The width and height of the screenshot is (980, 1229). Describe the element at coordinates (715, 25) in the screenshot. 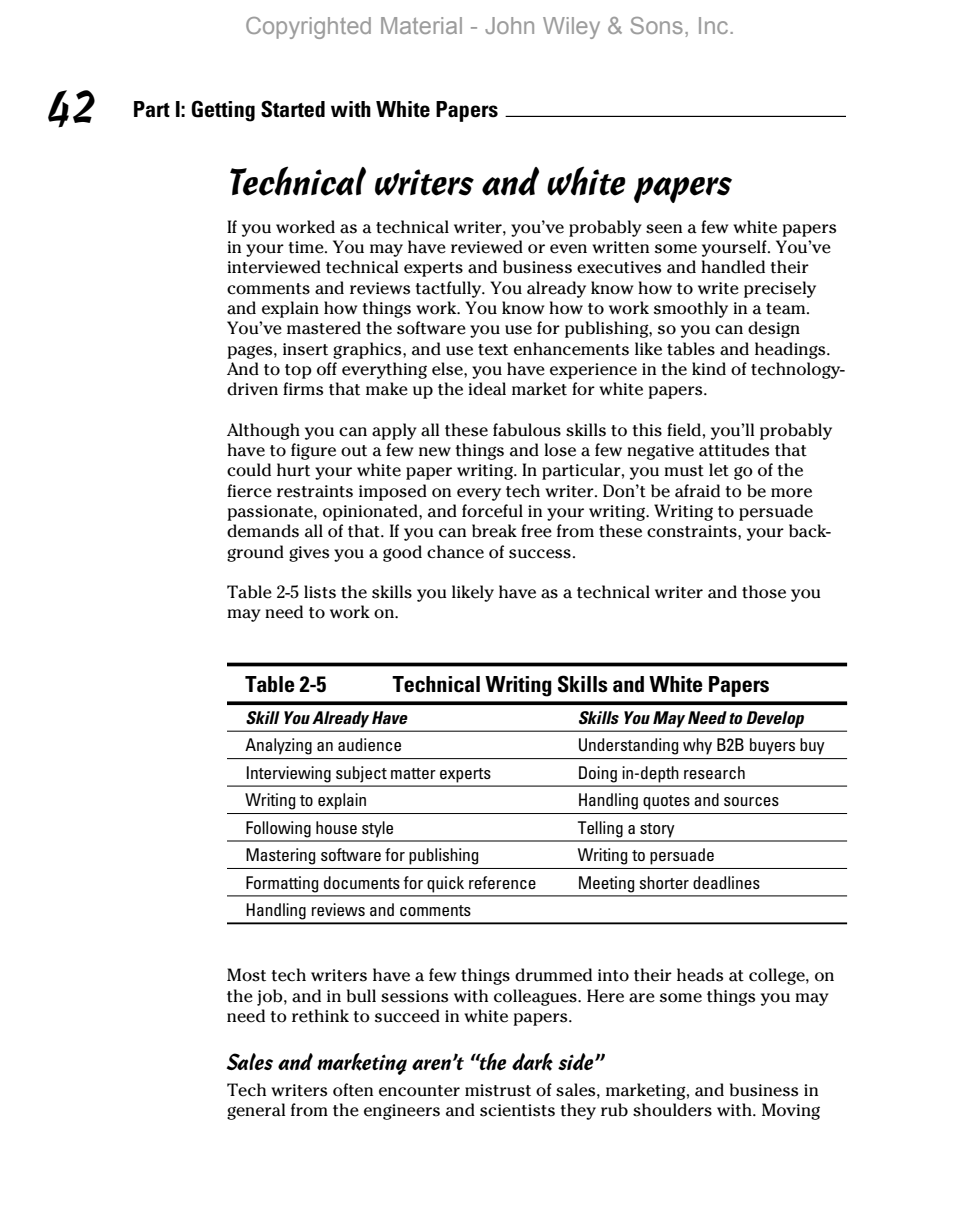

I see `Inc` at that location.
